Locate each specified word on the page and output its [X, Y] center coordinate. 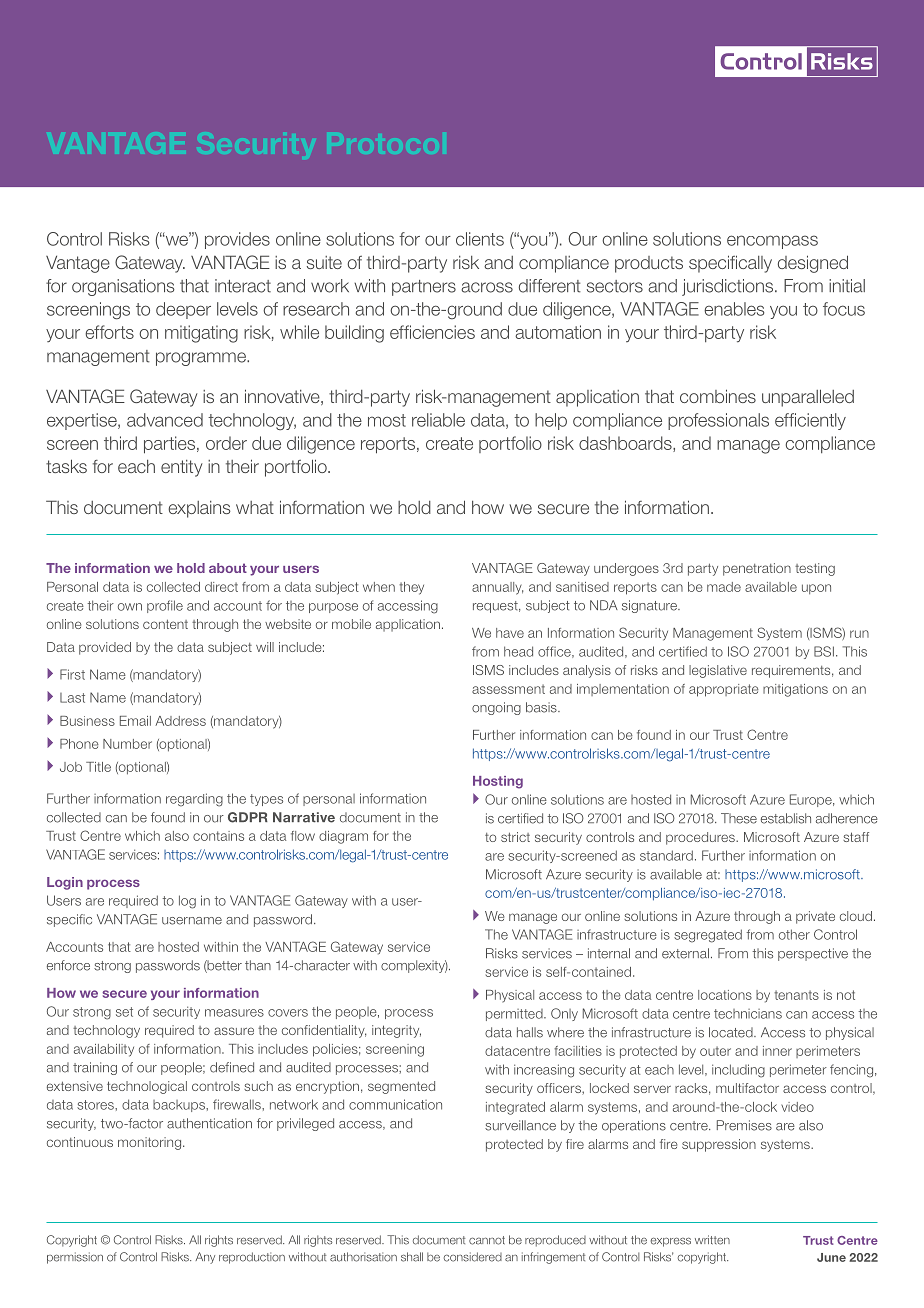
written [712, 1240]
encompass [772, 242]
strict [515, 837]
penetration [757, 569]
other [794, 934]
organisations [123, 287]
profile [165, 606]
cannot [487, 1240]
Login [65, 883]
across [487, 287]
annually [497, 588]
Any [205, 1258]
